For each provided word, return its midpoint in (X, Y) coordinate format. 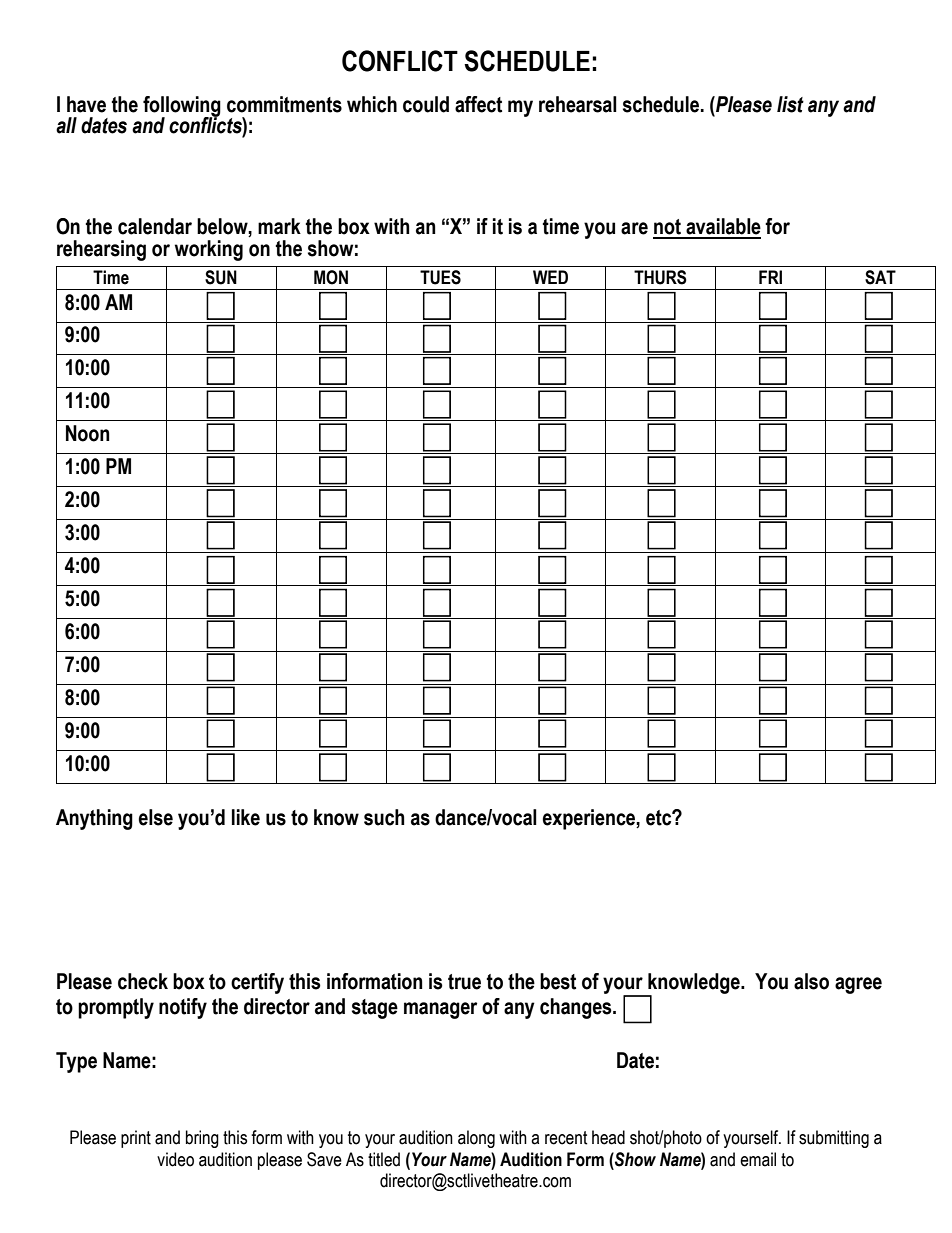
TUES (440, 277)
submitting (834, 1139)
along (476, 1139)
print (136, 1139)
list (790, 104)
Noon (88, 433)
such (384, 817)
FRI (770, 277)
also (811, 981)
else (155, 817)
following (182, 107)
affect (478, 104)
